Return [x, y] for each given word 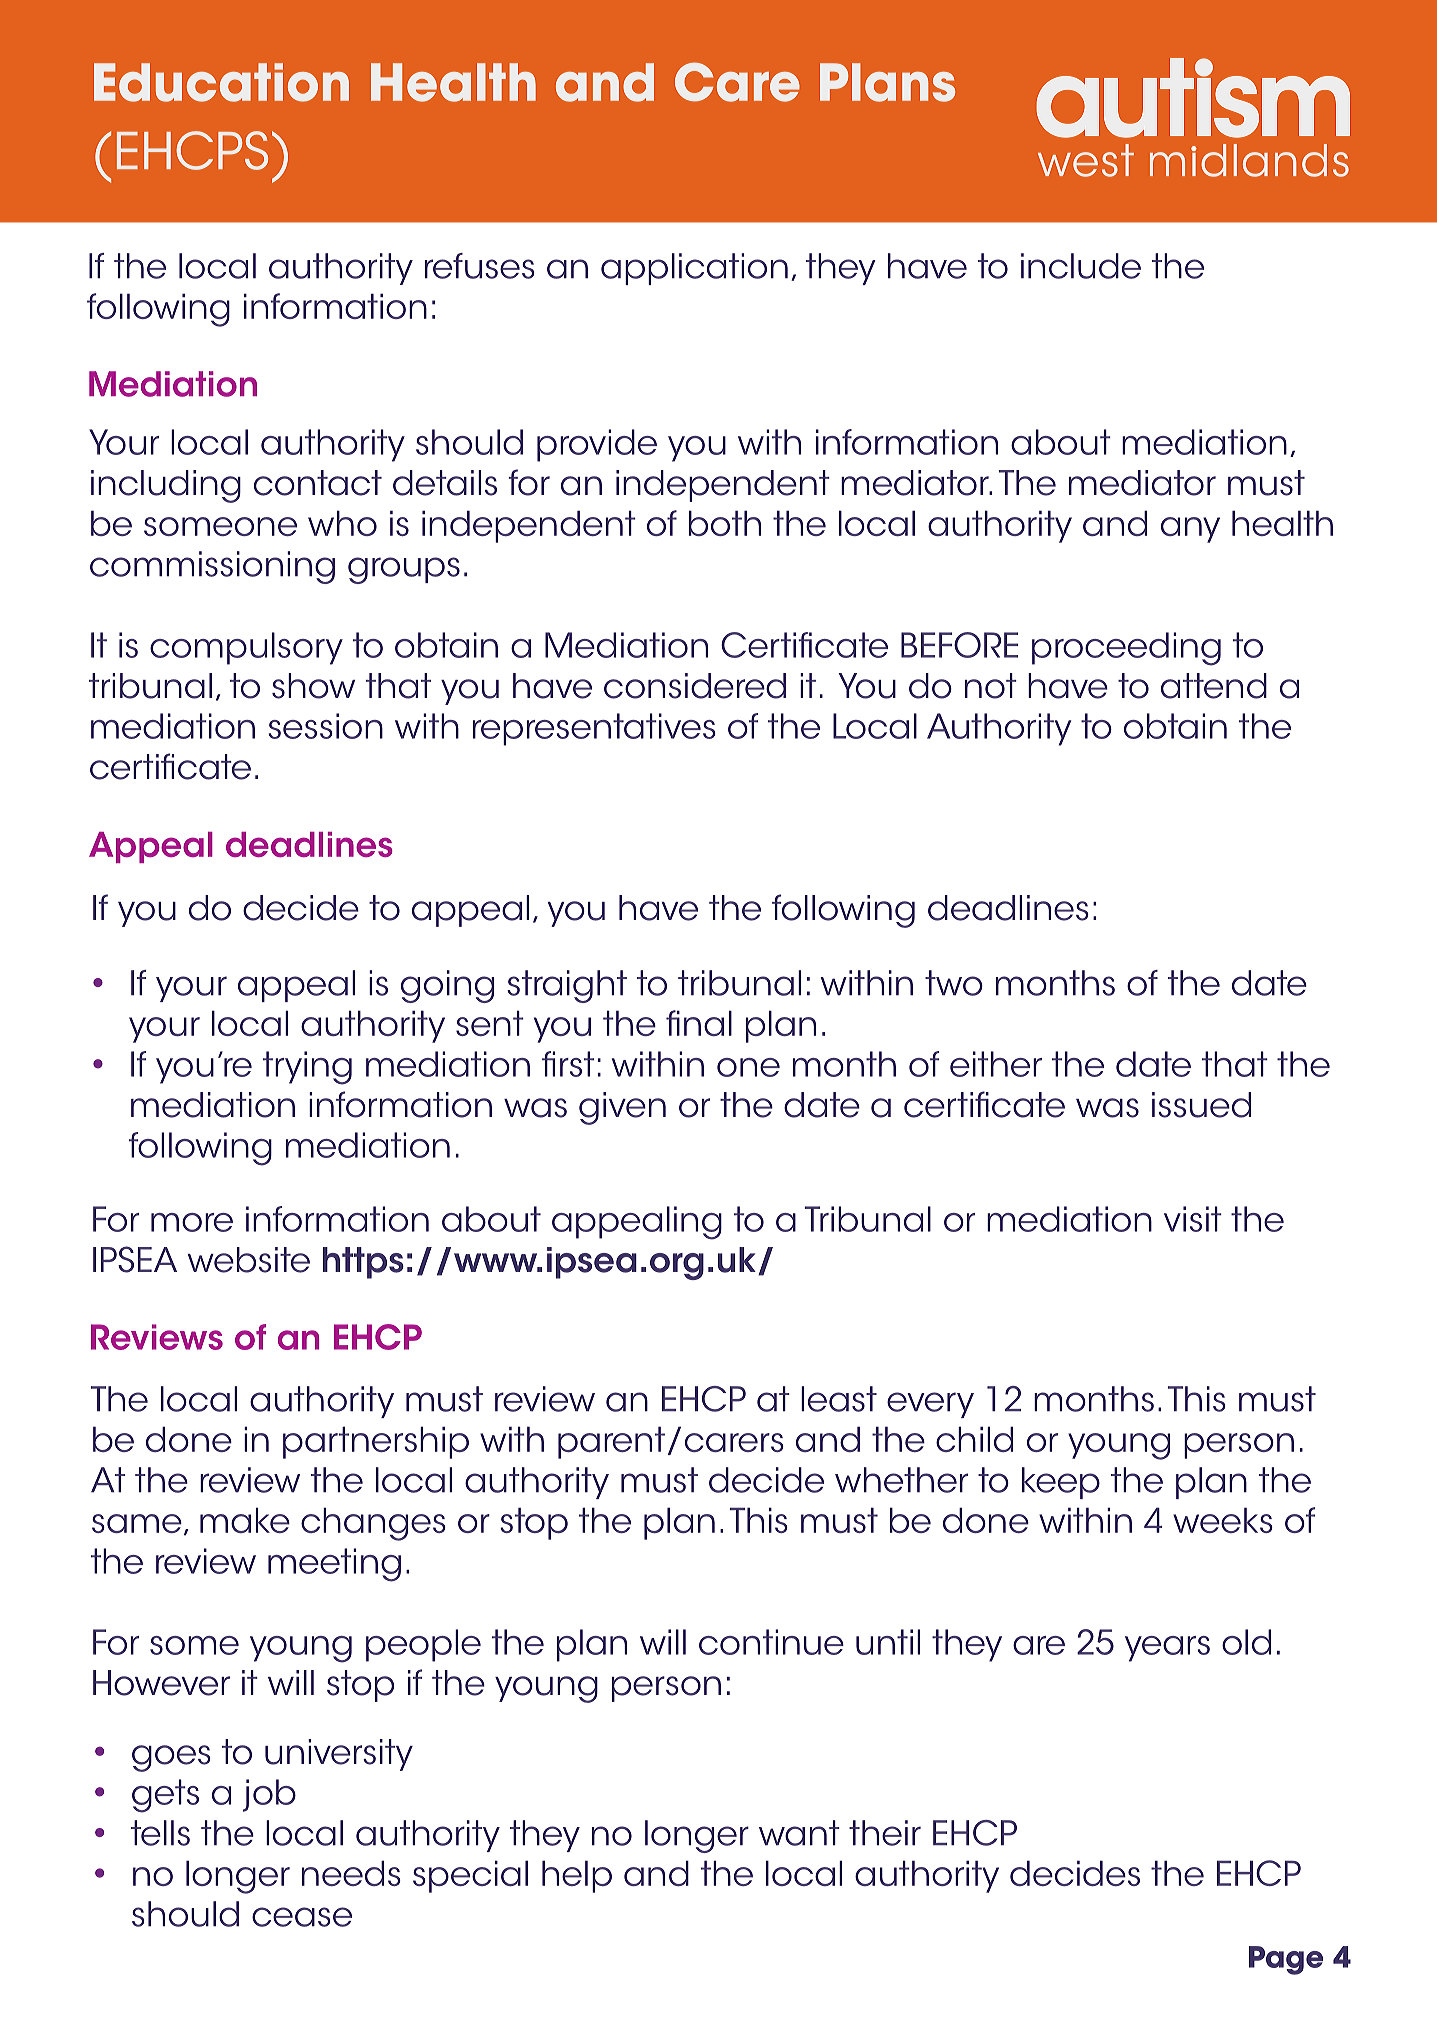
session [326, 726]
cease [302, 1917]
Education [221, 82]
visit [1193, 1219]
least [839, 1399]
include [1081, 266]
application [694, 269]
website [249, 1260]
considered [695, 686]
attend [1214, 686]
